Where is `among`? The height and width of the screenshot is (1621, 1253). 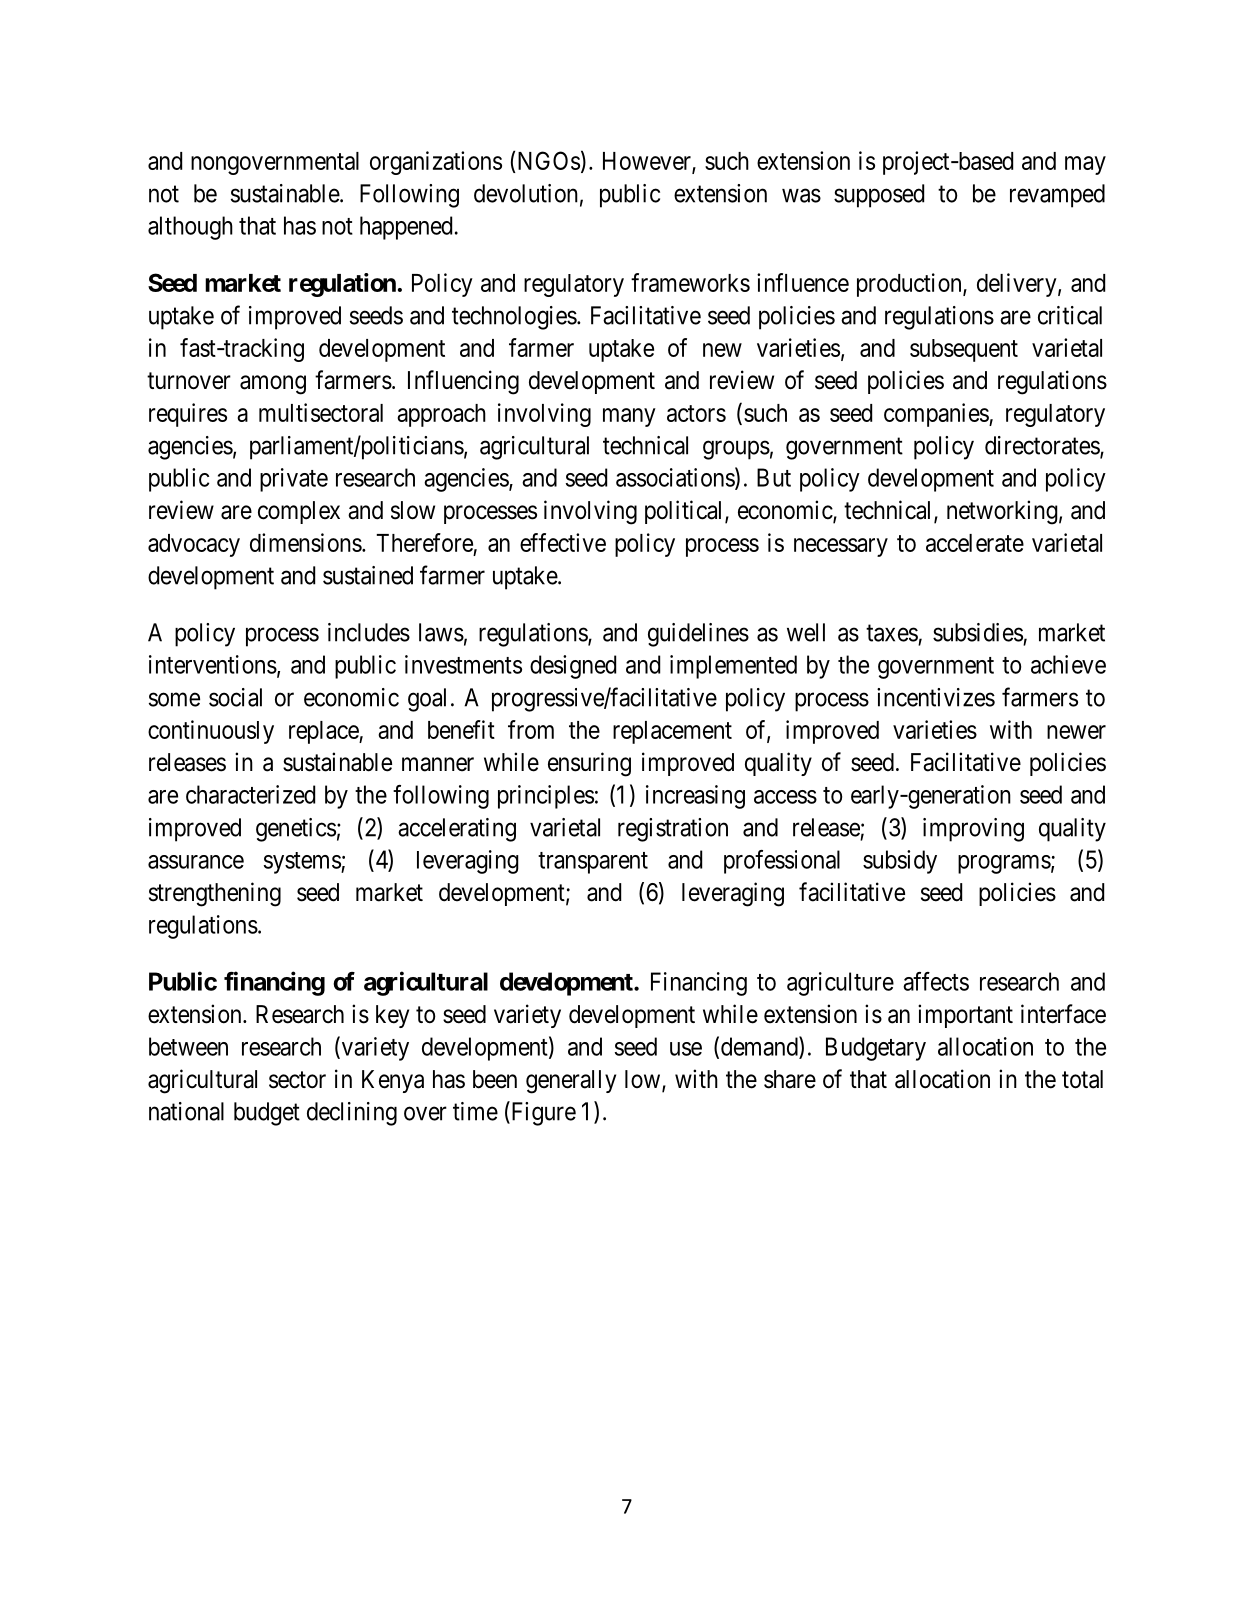
among is located at coordinates (273, 385).
